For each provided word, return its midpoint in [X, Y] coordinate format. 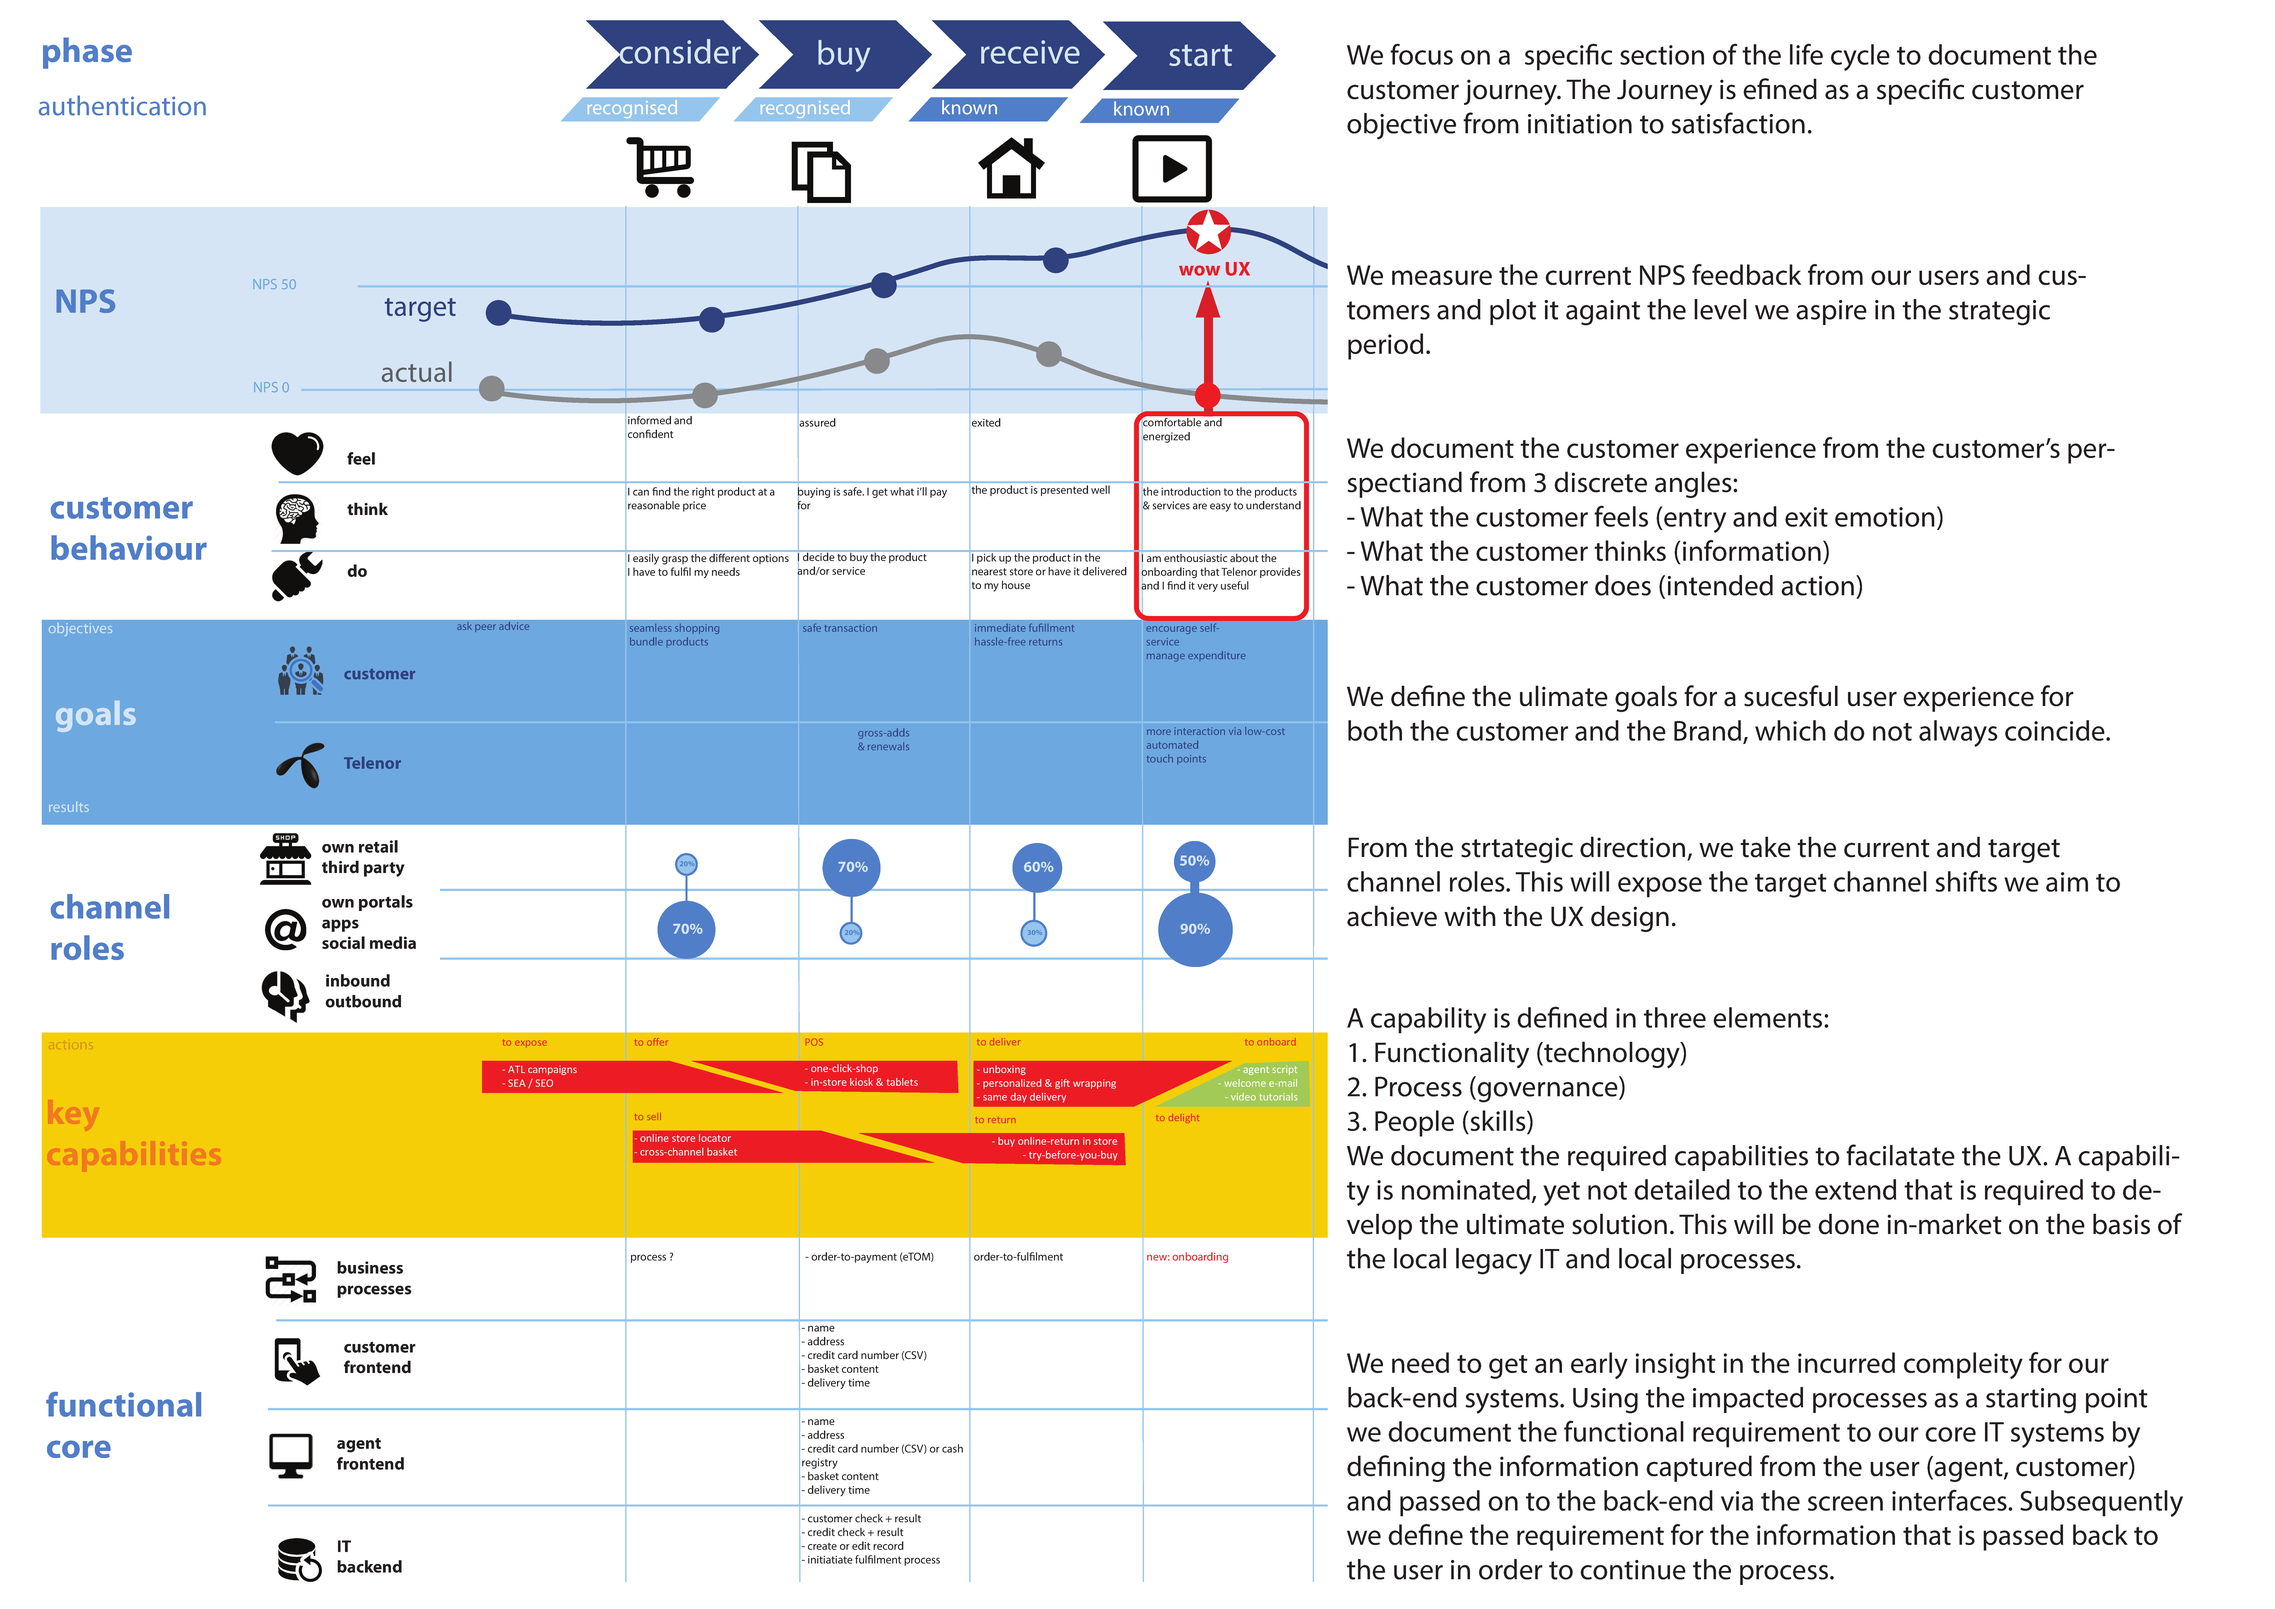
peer [485, 628]
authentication [122, 105]
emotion [1885, 517]
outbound [363, 1001]
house [1016, 584]
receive [1030, 52]
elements [1769, 1017]
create [822, 1546]
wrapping [1094, 1084]
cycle [1860, 57]
